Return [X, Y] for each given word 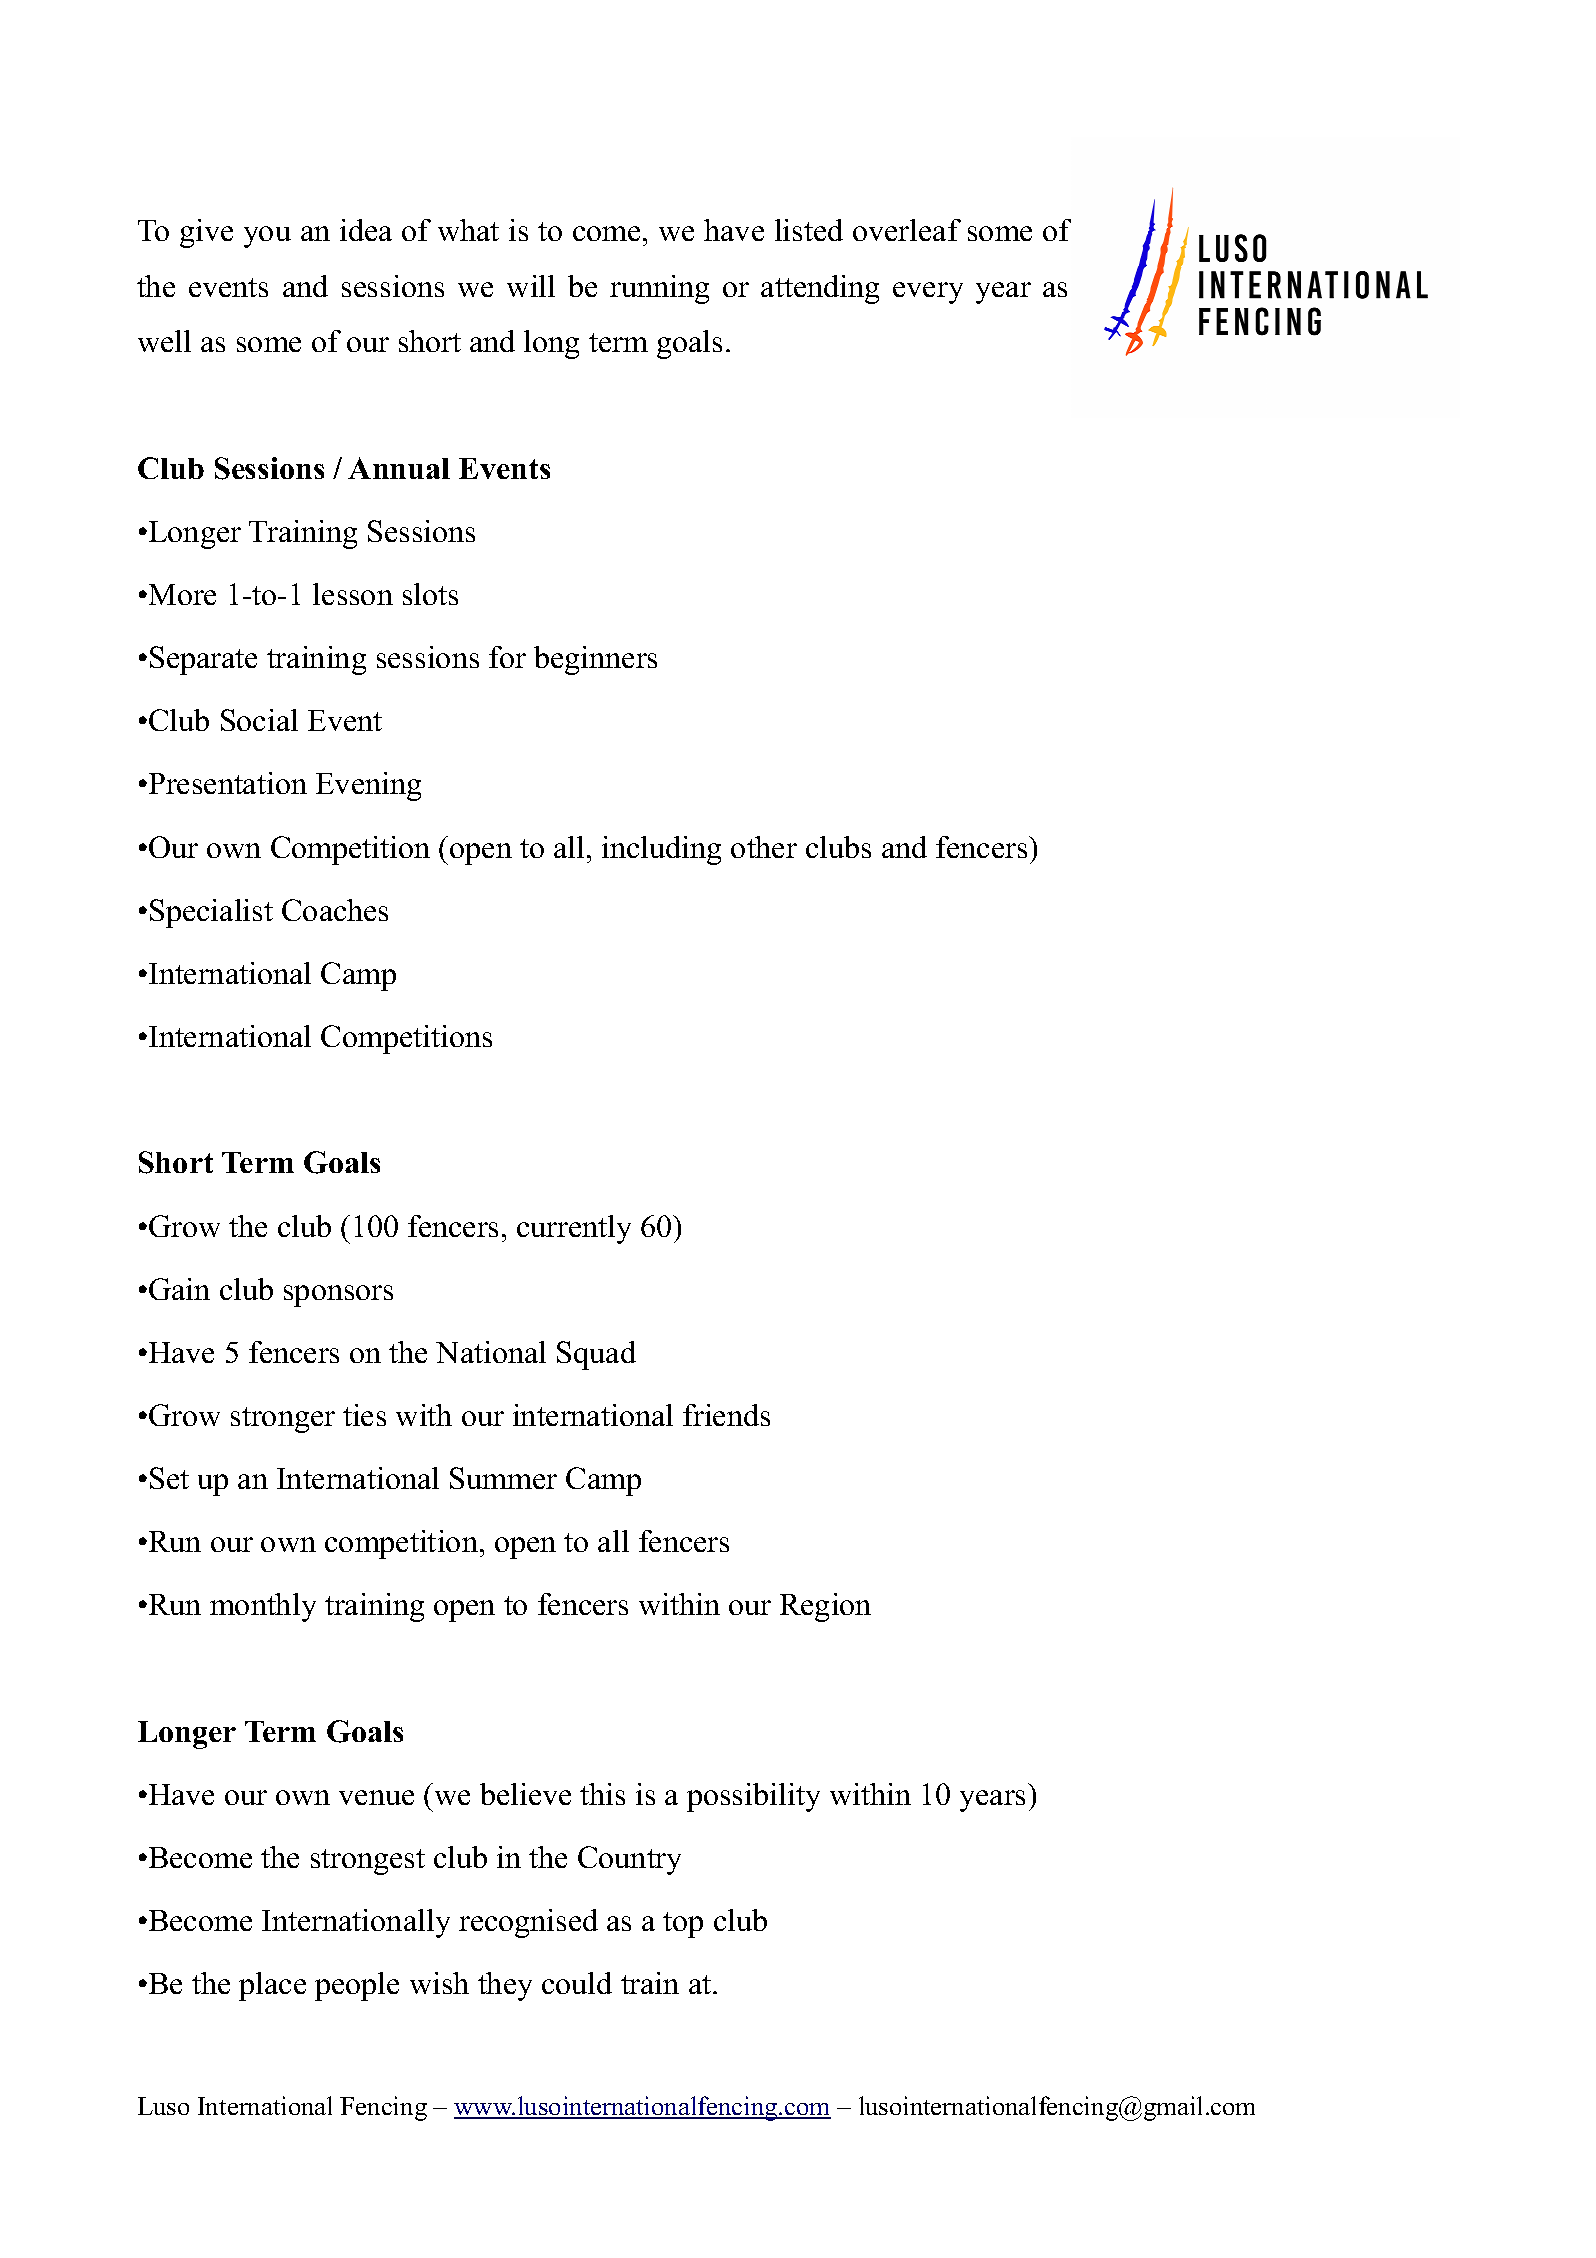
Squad [596, 1355]
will [531, 286]
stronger [283, 1420]
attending [820, 289]
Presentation [226, 783]
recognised [528, 1923]
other [764, 847]
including [661, 850]
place [272, 1986]
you [267, 237]
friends [726, 1415]
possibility [753, 1797]
